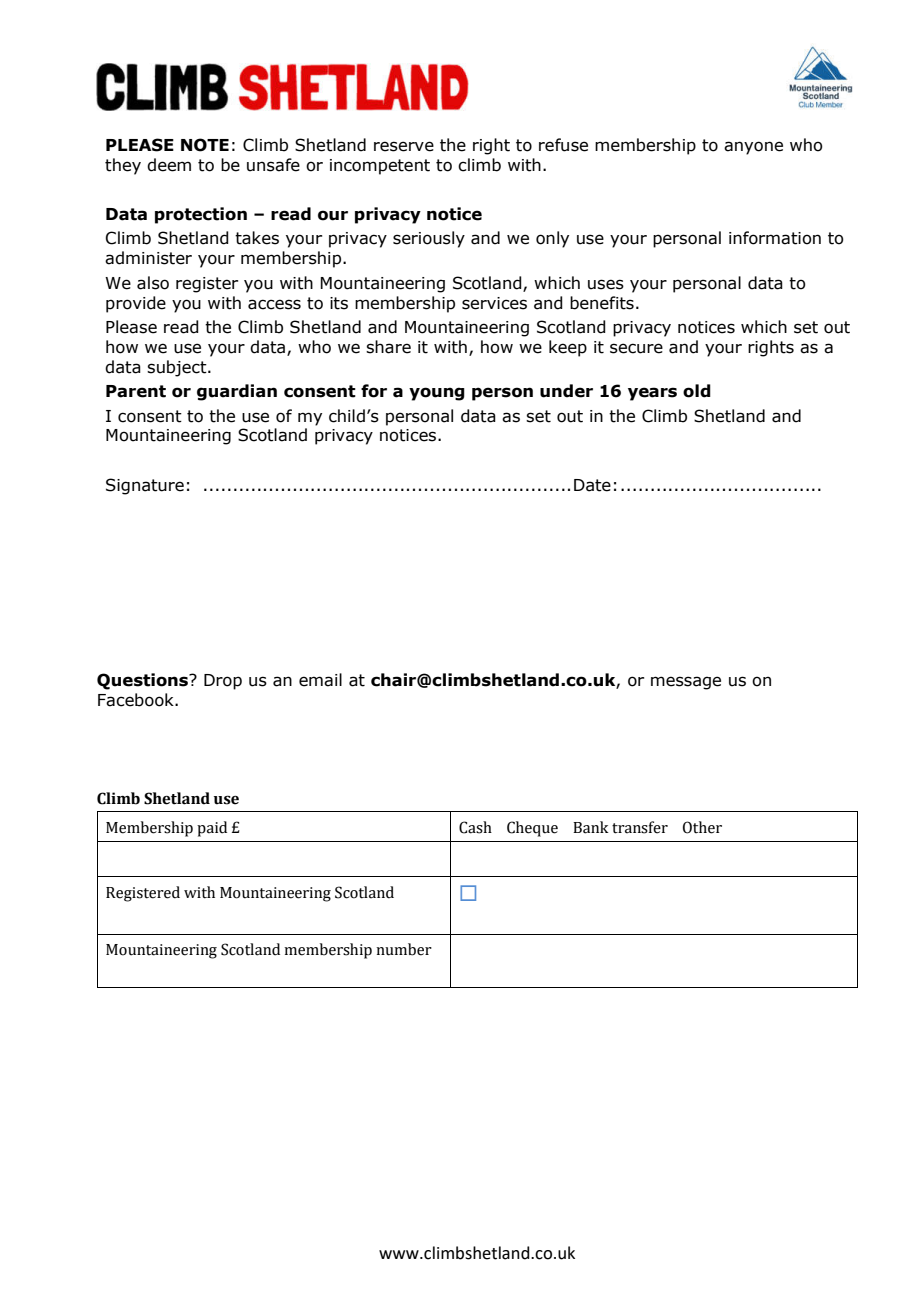  I want to click on services, so click(494, 303).
